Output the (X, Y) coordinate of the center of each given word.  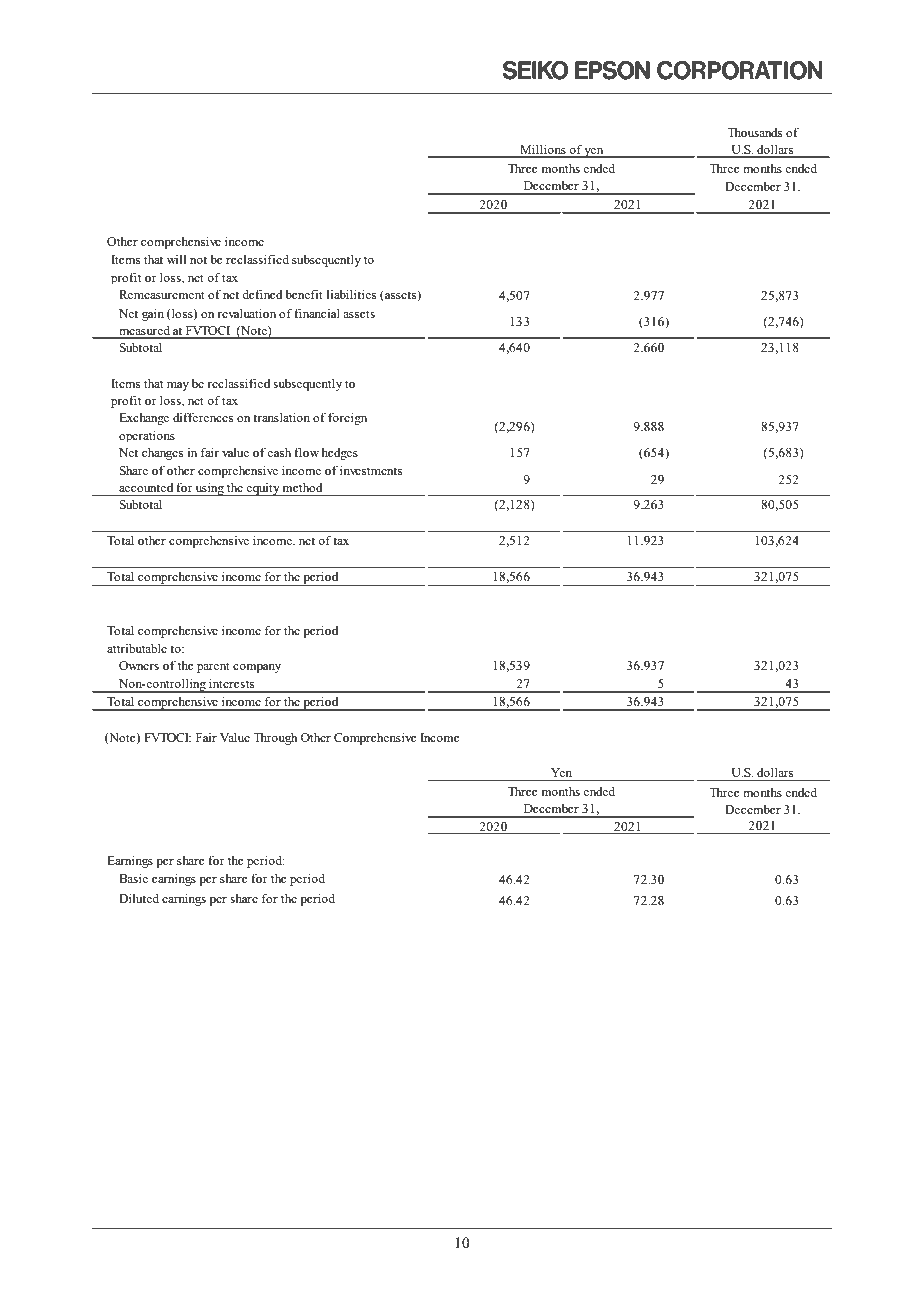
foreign (347, 418)
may (178, 386)
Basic (133, 878)
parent (213, 667)
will (176, 259)
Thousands (754, 132)
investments (371, 470)
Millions (543, 150)
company (257, 668)
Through (275, 738)
